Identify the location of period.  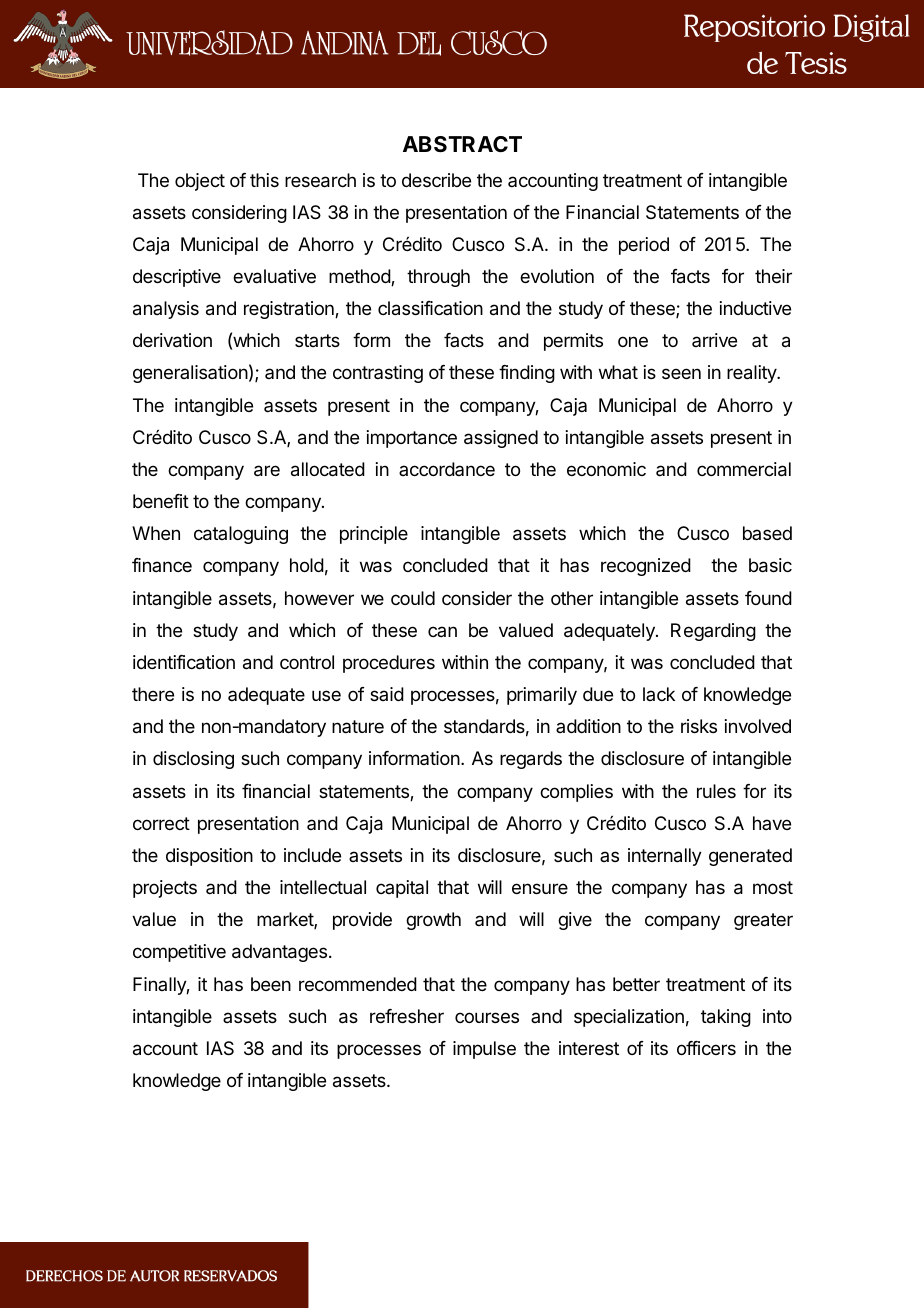
(644, 246).
